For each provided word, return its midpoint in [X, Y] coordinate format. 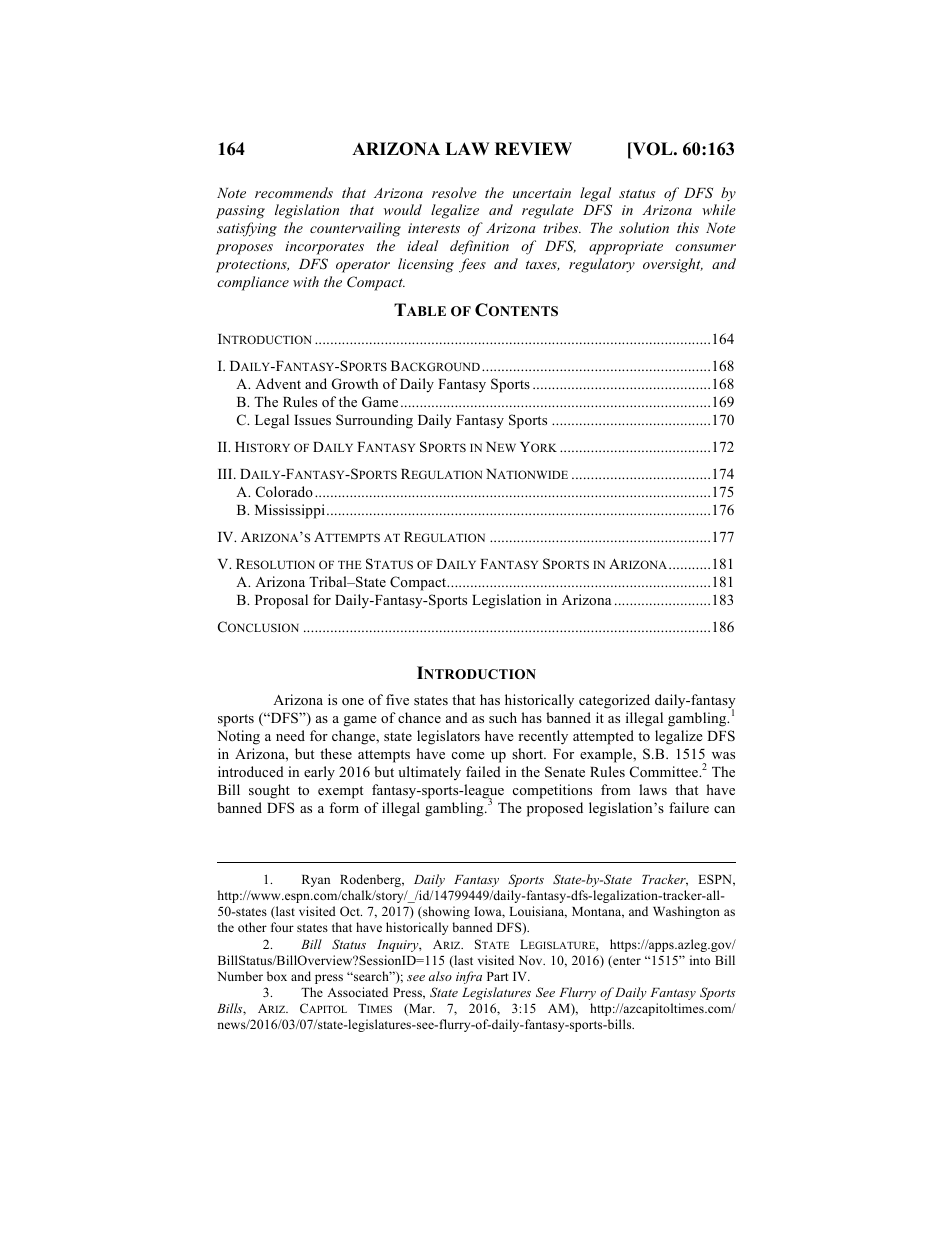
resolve [454, 192]
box [277, 976]
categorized [614, 701]
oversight [673, 265]
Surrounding [374, 421]
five [397, 699]
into [700, 960]
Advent [278, 383]
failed [483, 771]
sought [269, 791]
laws [653, 789]
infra [469, 977]
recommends [294, 192]
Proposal [281, 601]
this [688, 227]
